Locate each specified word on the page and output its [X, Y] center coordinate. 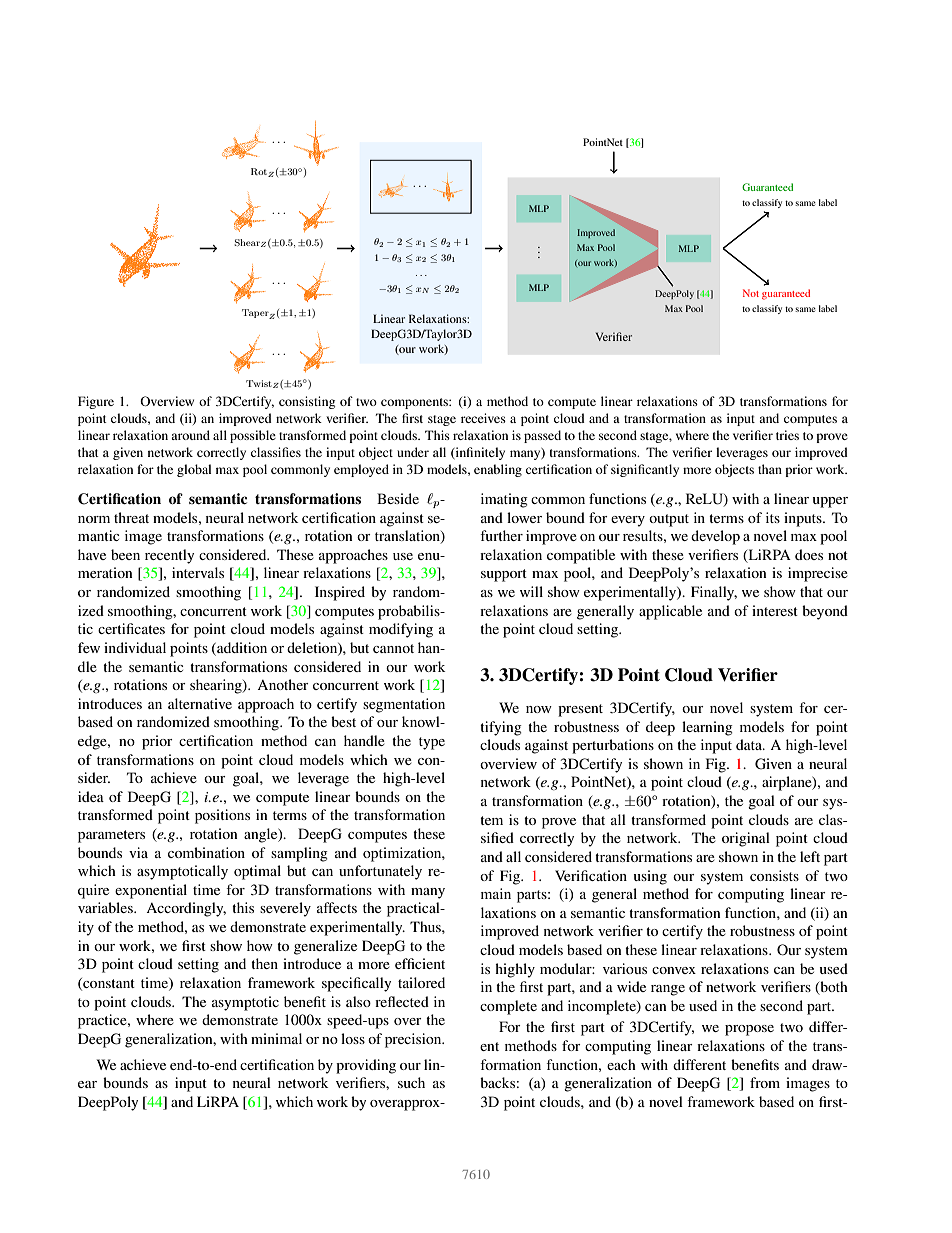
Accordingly [186, 909]
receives [483, 418]
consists [774, 875]
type [432, 743]
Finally [714, 593]
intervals [198, 572]
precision [414, 1040]
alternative [200, 703]
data [750, 744]
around [190, 435]
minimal [276, 1038]
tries [787, 435]
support [504, 575]
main [496, 893]
